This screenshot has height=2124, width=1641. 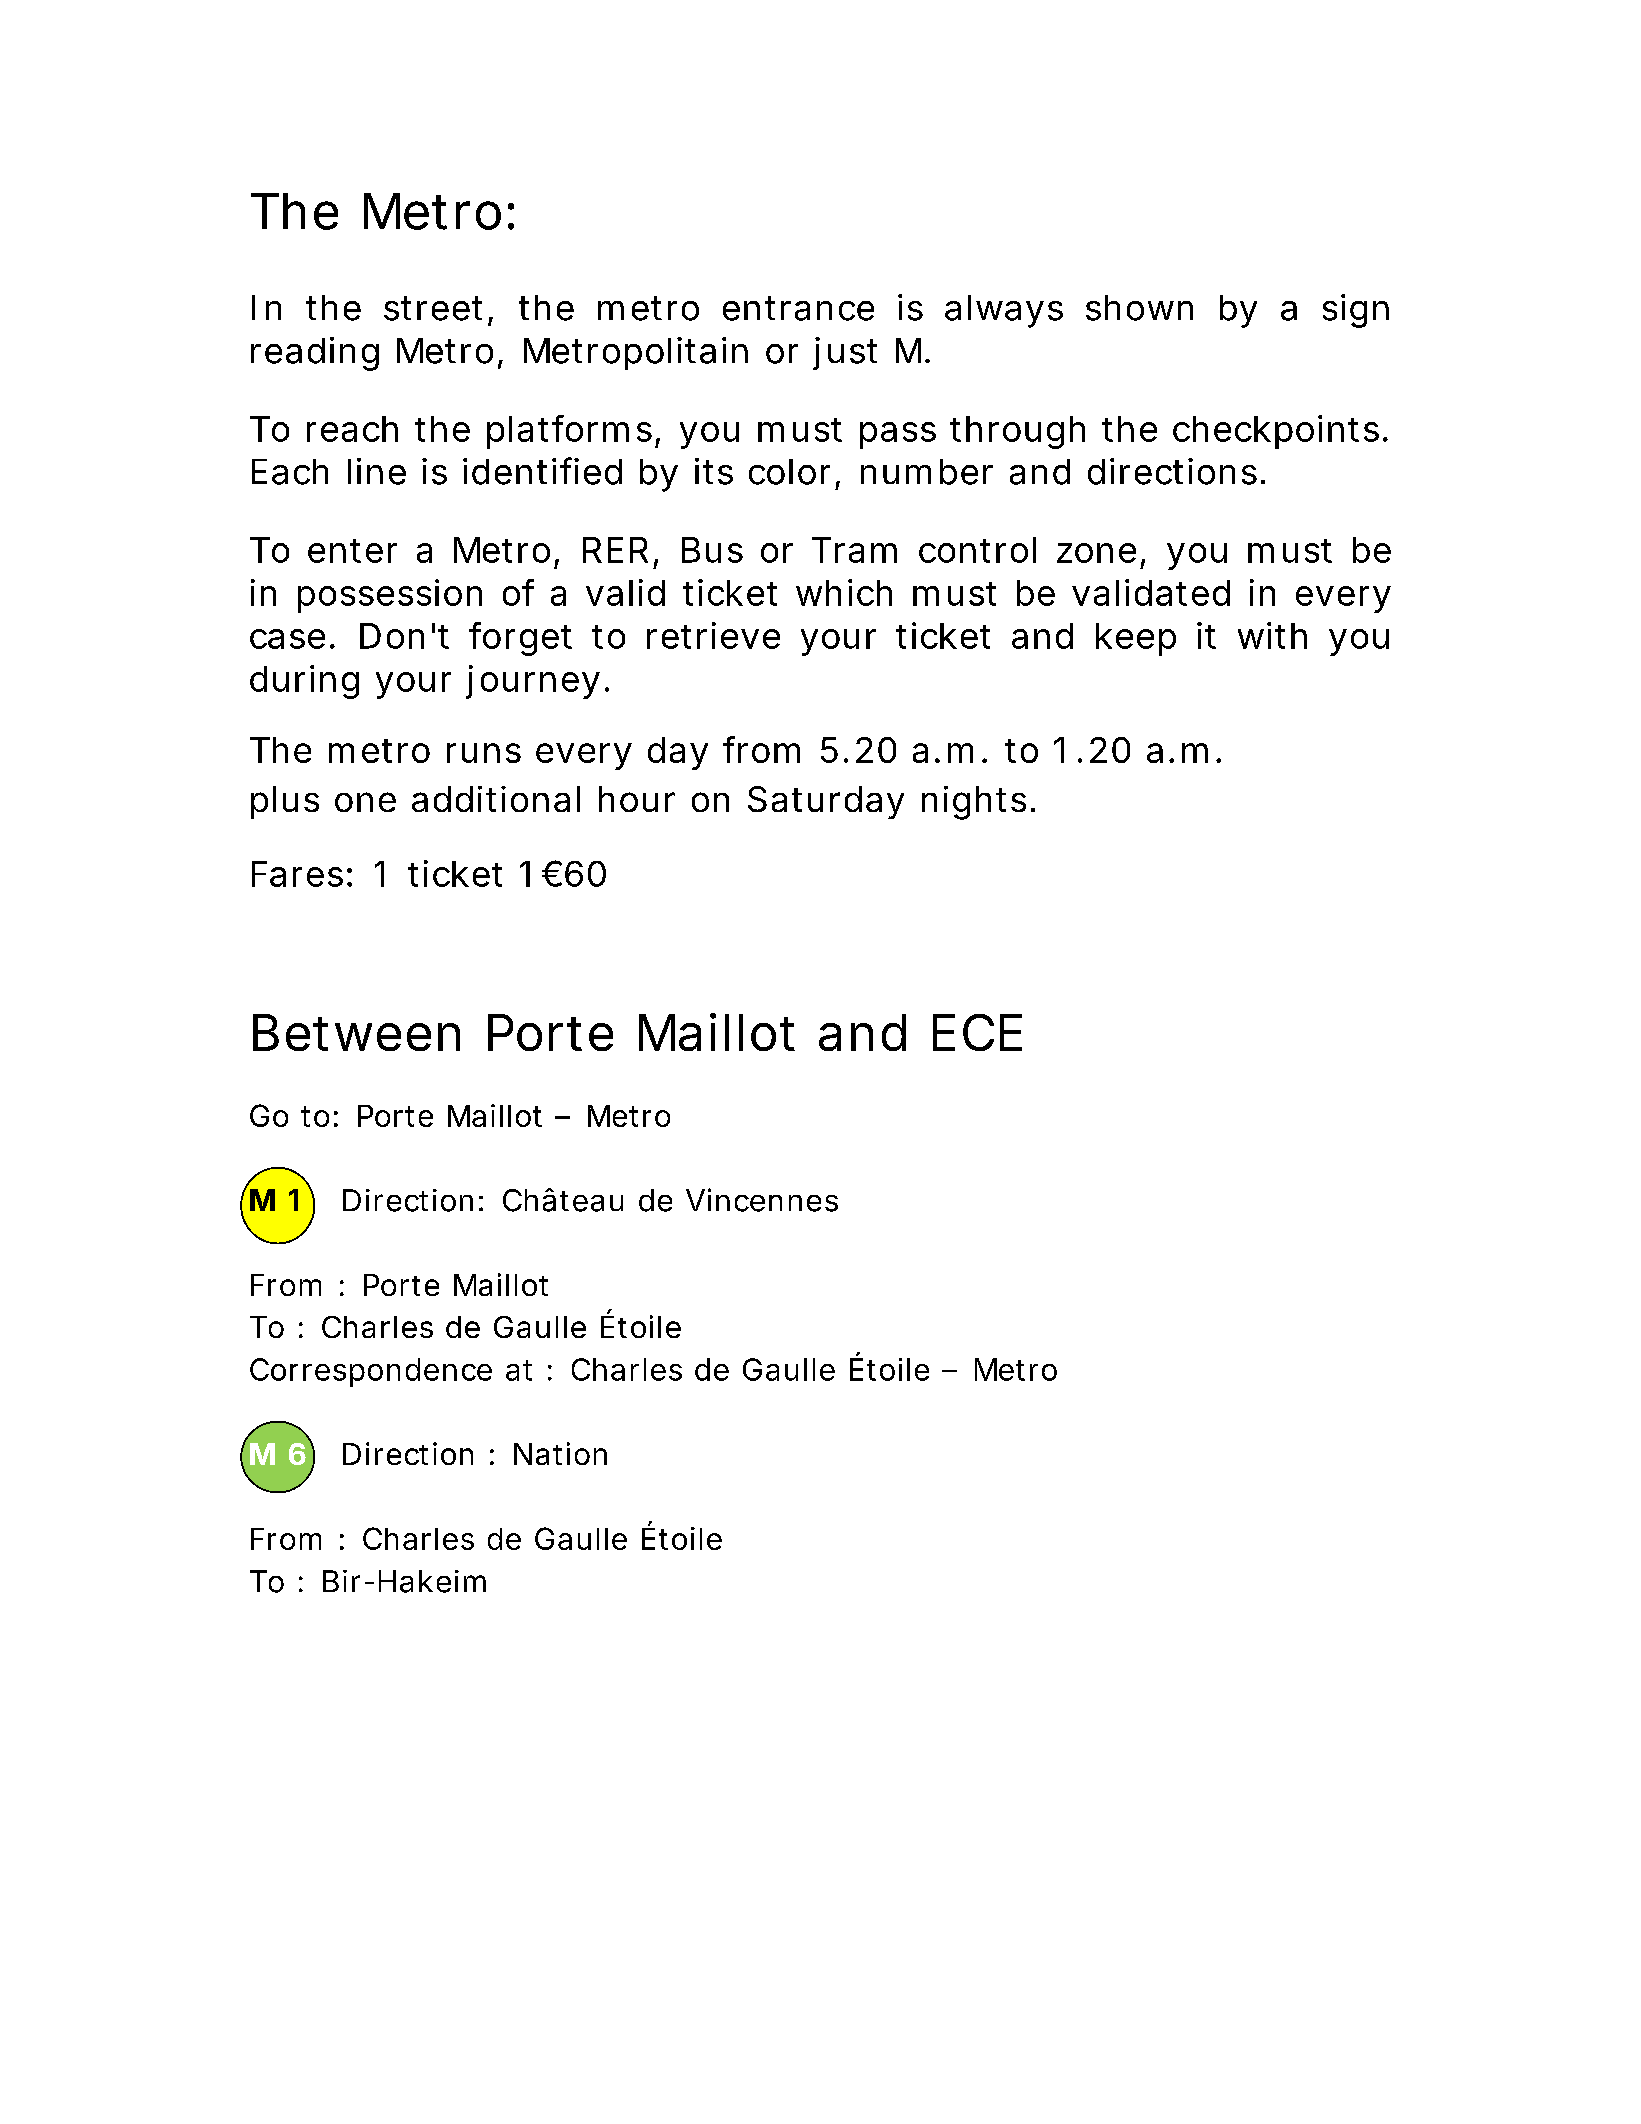 What do you see at coordinates (1139, 308) in the screenshot?
I see `shown` at bounding box center [1139, 308].
